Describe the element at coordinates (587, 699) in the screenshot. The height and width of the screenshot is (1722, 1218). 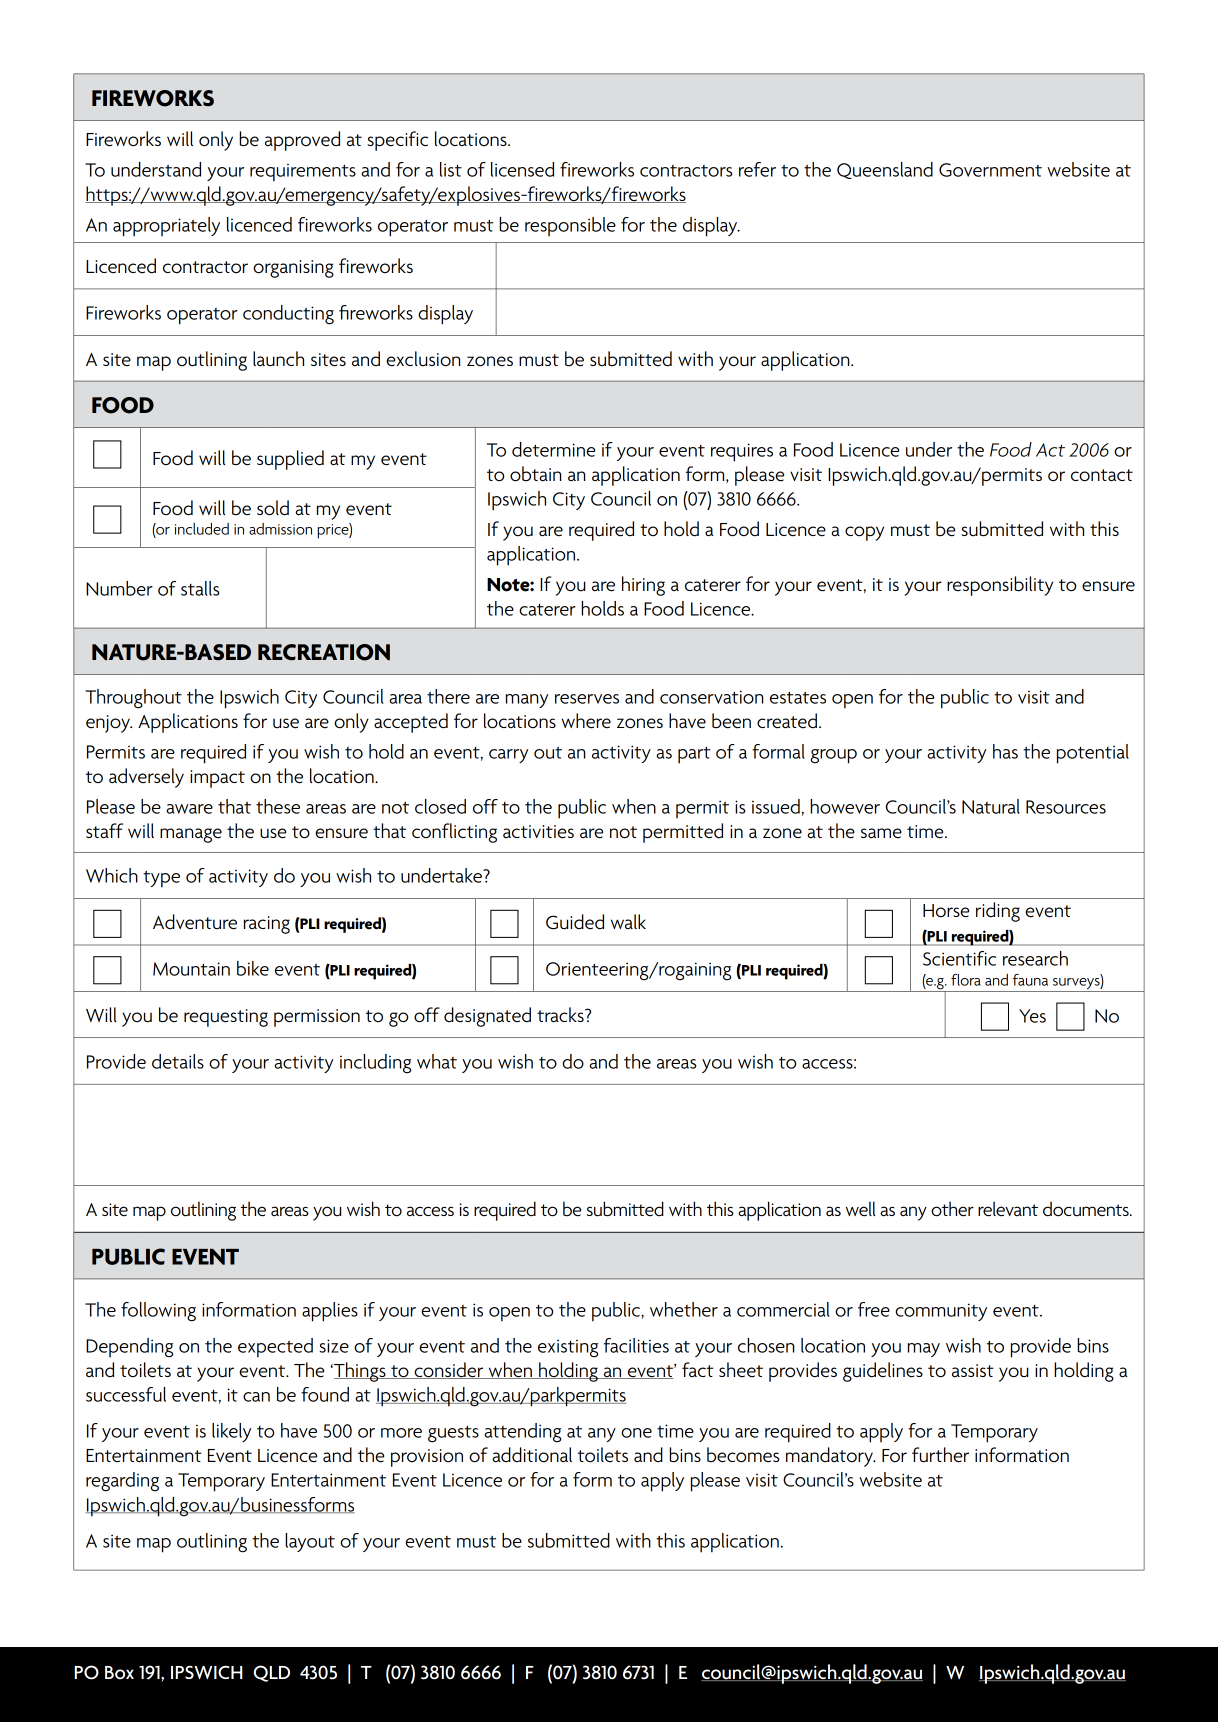
I see `reserves` at that location.
